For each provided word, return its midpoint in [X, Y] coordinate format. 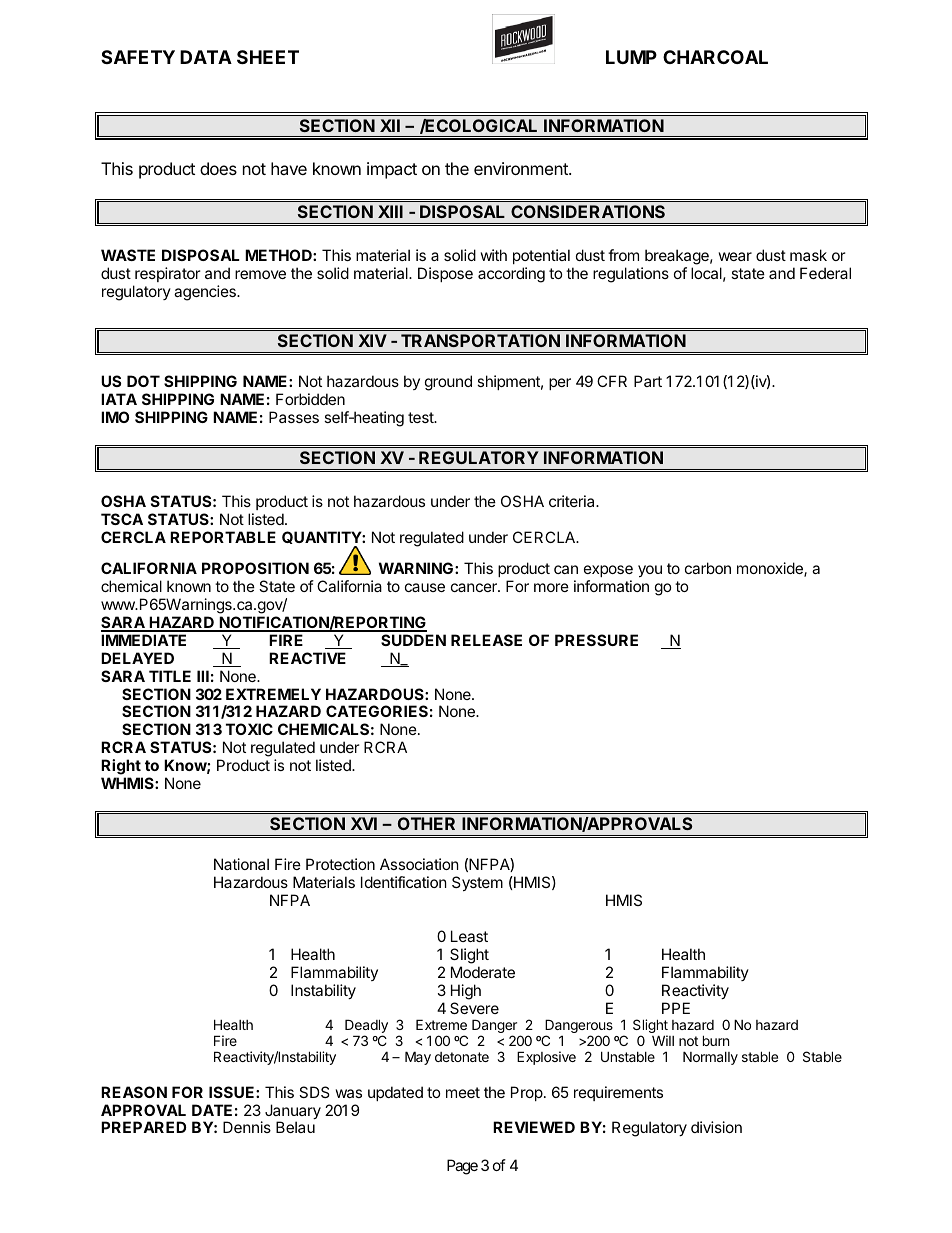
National [241, 864]
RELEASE [486, 640]
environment [522, 168]
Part [648, 381]
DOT [143, 381]
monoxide [771, 569]
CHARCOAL [715, 57]
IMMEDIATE [143, 640]
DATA [206, 57]
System [477, 883]
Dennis [247, 1127]
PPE [676, 1008]
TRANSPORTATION [480, 340]
